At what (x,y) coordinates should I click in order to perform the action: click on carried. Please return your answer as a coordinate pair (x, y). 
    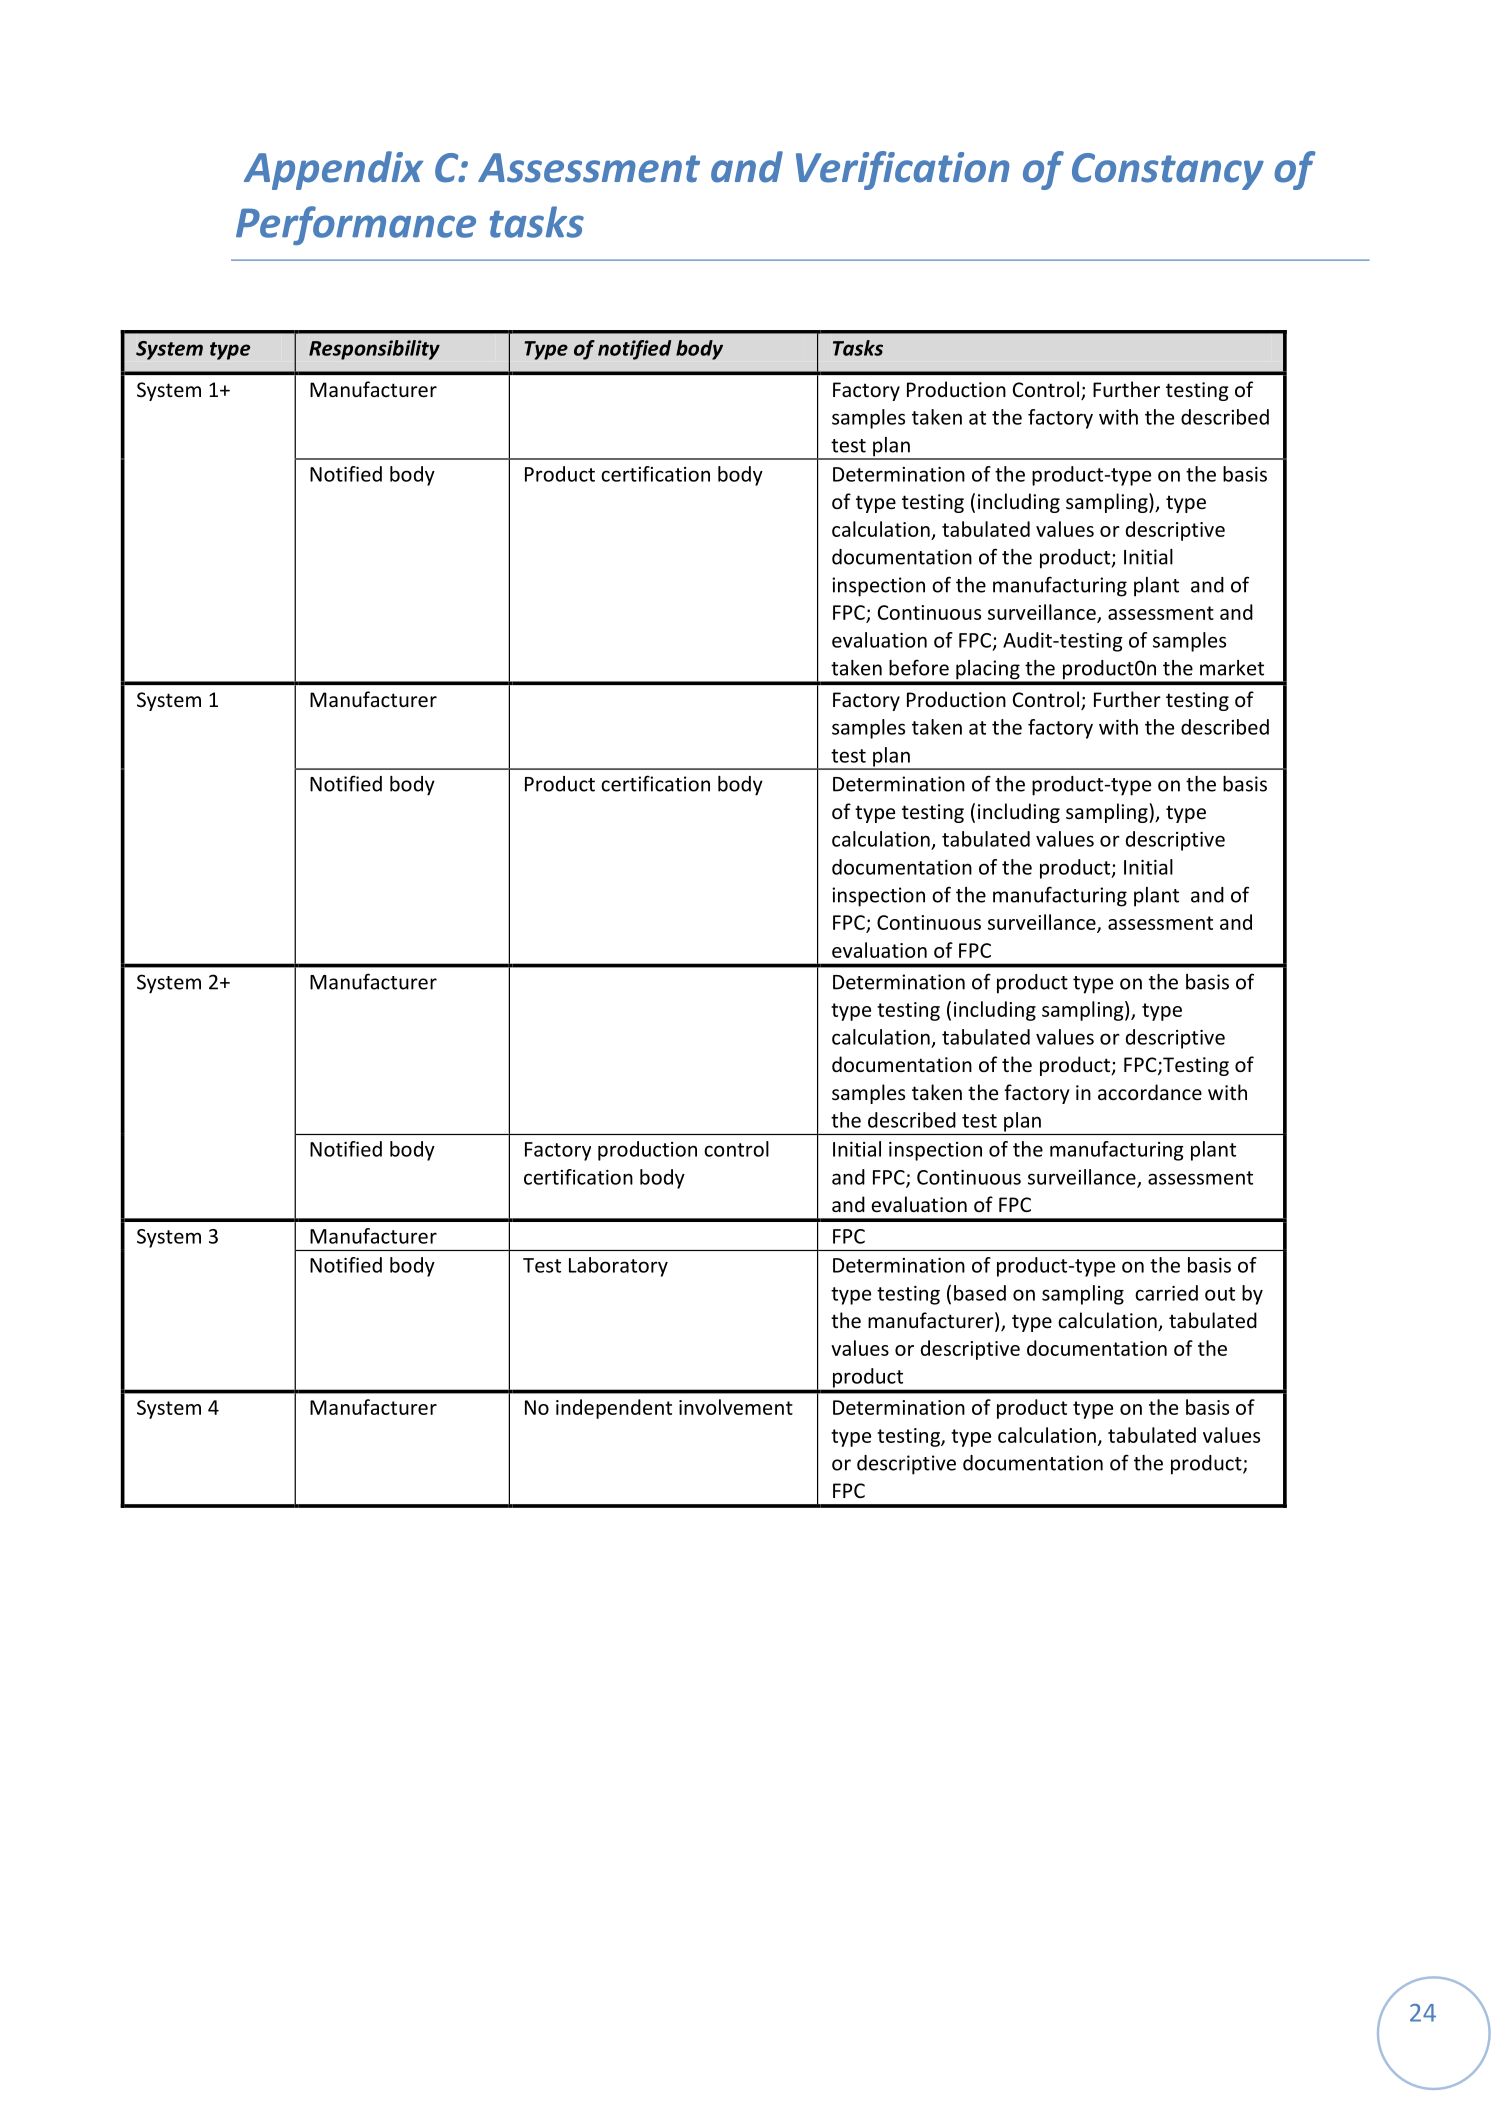
    Looking at the image, I should click on (1166, 1293).
